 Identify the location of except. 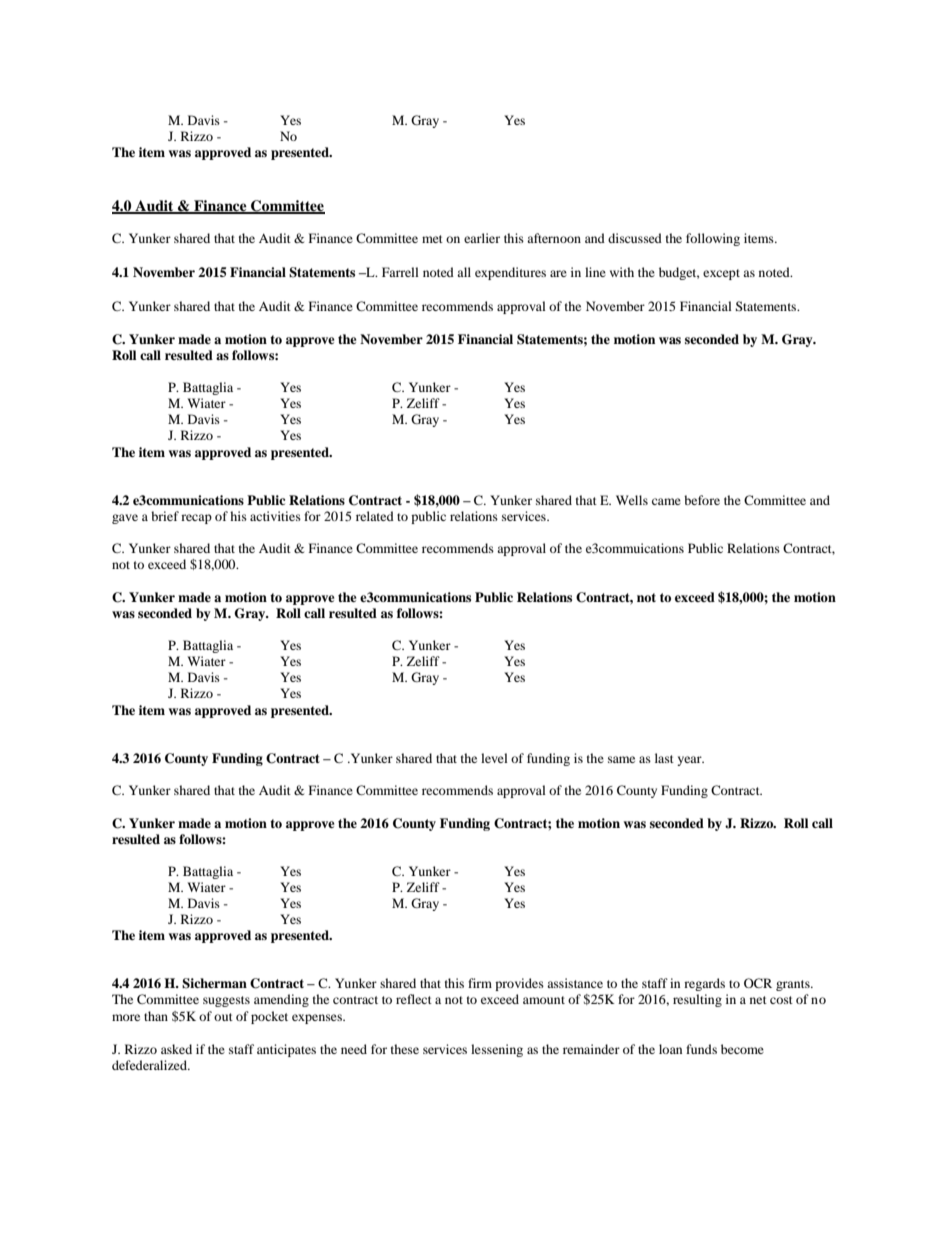
(721, 274).
